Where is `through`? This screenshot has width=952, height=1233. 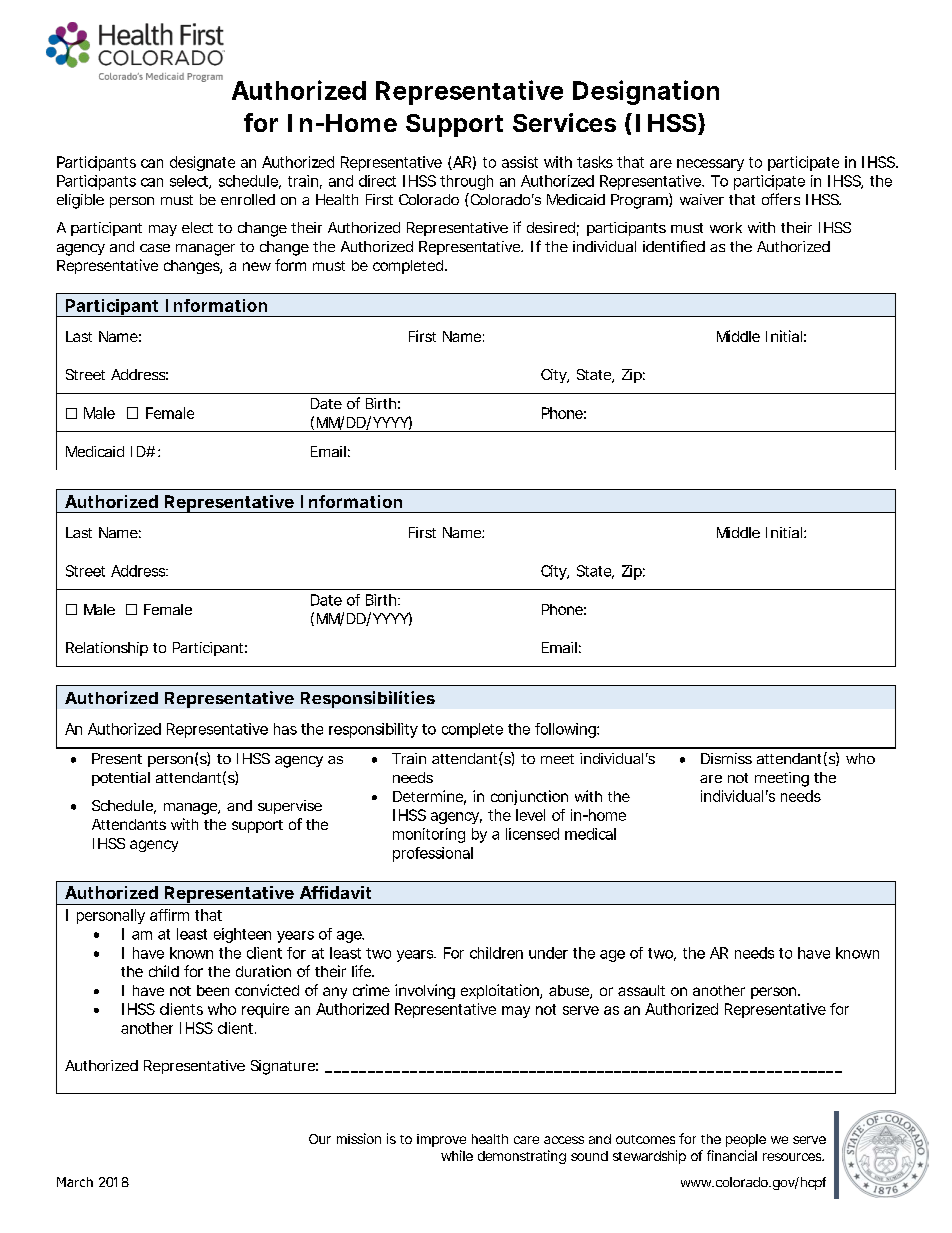 through is located at coordinates (466, 182).
